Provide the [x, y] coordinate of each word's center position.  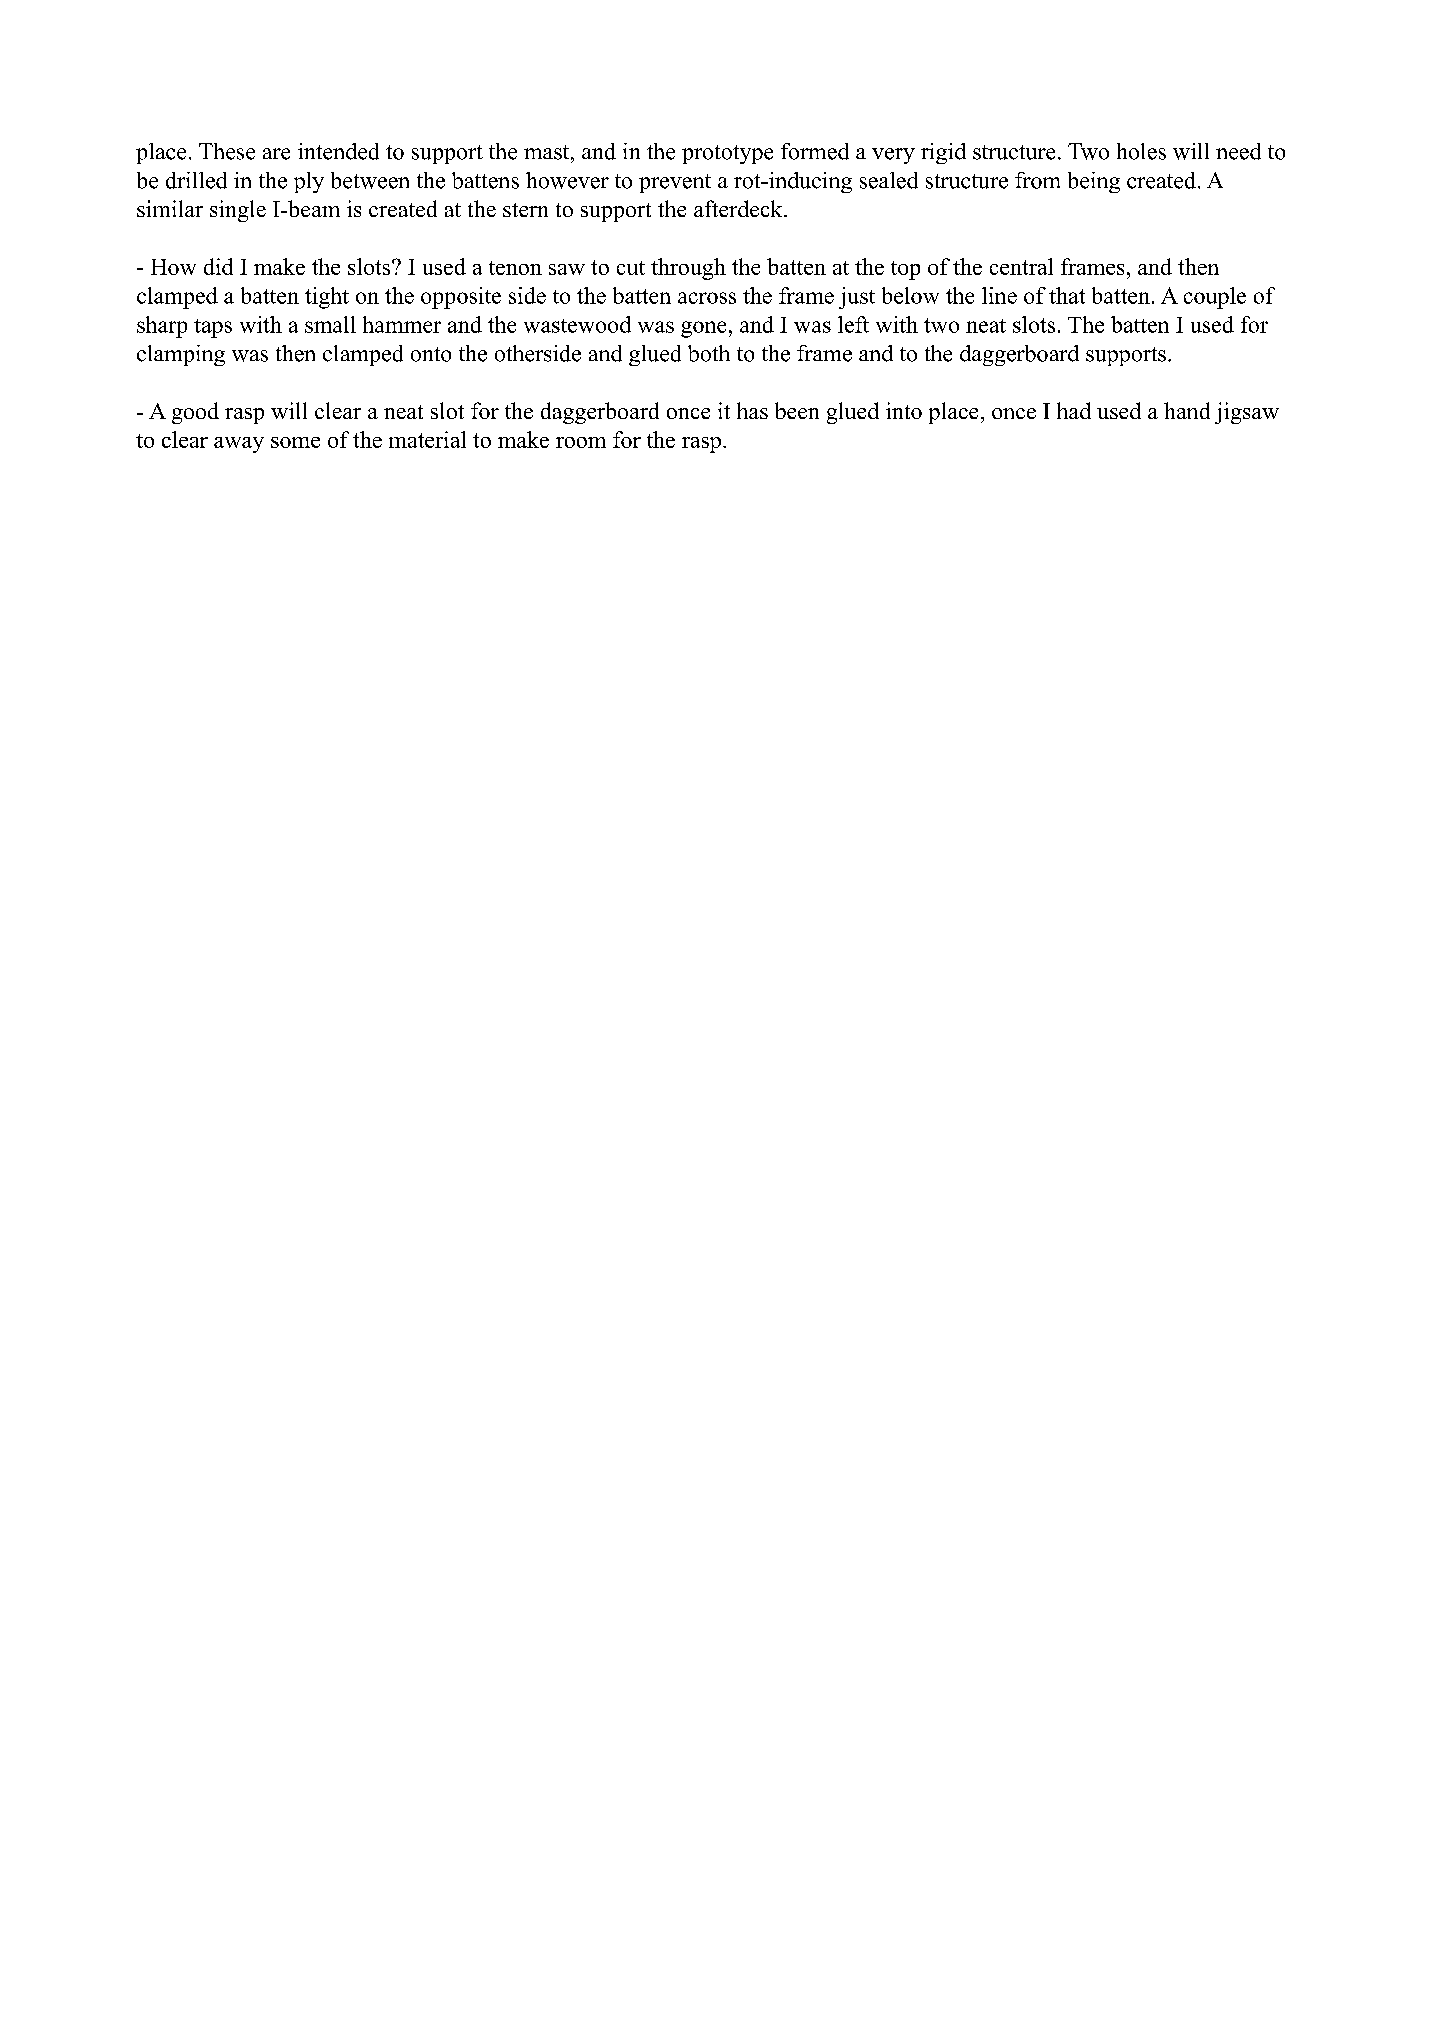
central [1021, 266]
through [688, 269]
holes [1141, 151]
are [276, 154]
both [709, 353]
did [218, 266]
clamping [181, 355]
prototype [727, 154]
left [853, 324]
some [295, 442]
